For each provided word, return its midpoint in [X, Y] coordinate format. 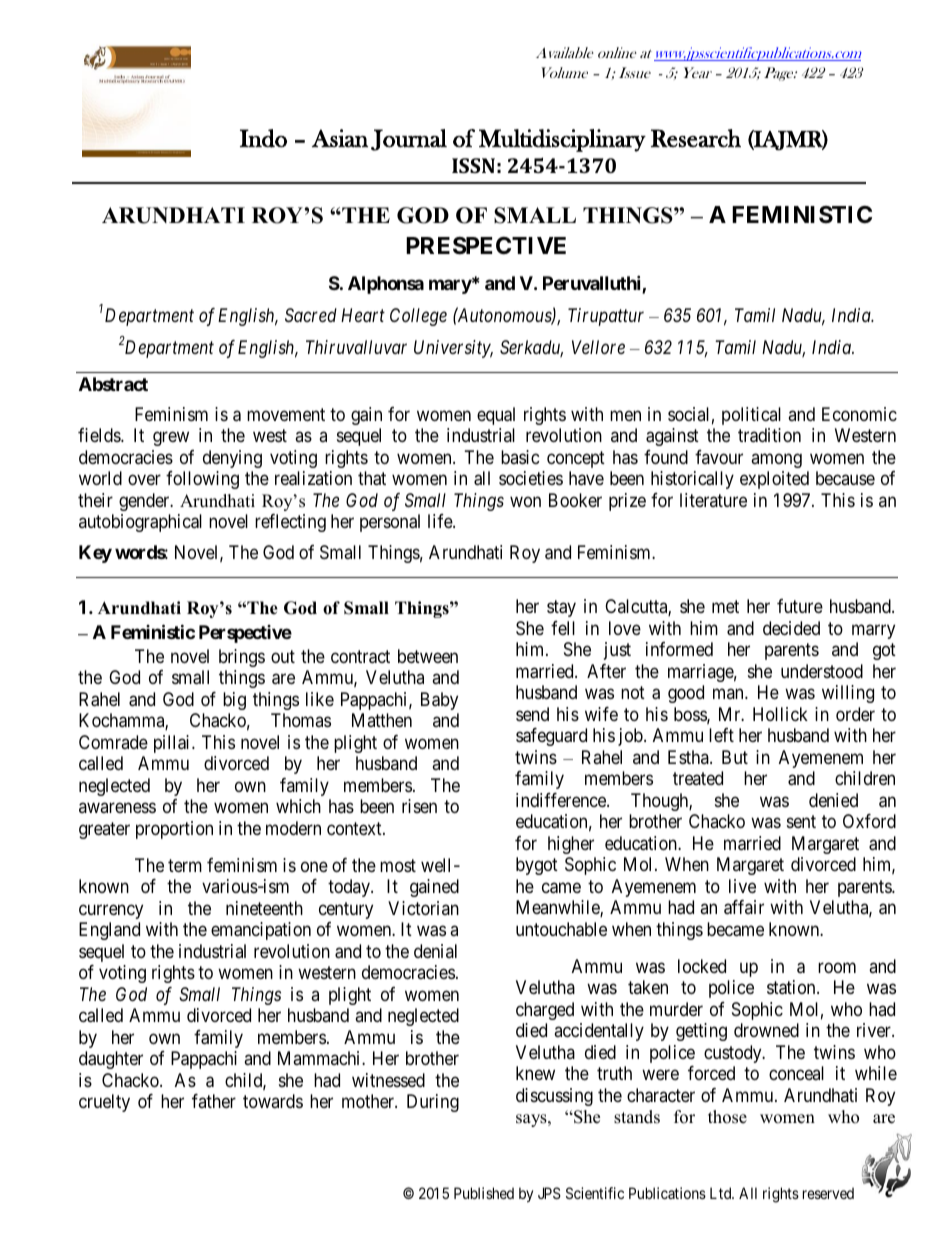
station [792, 987]
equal [496, 416]
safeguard [551, 737]
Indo [263, 138]
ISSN [473, 165]
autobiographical [140, 523]
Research [696, 138]
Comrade [113, 742]
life [441, 521]
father [214, 1101]
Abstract [113, 384]
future [800, 606]
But [735, 757]
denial [435, 951]
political [751, 416]
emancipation [261, 931]
